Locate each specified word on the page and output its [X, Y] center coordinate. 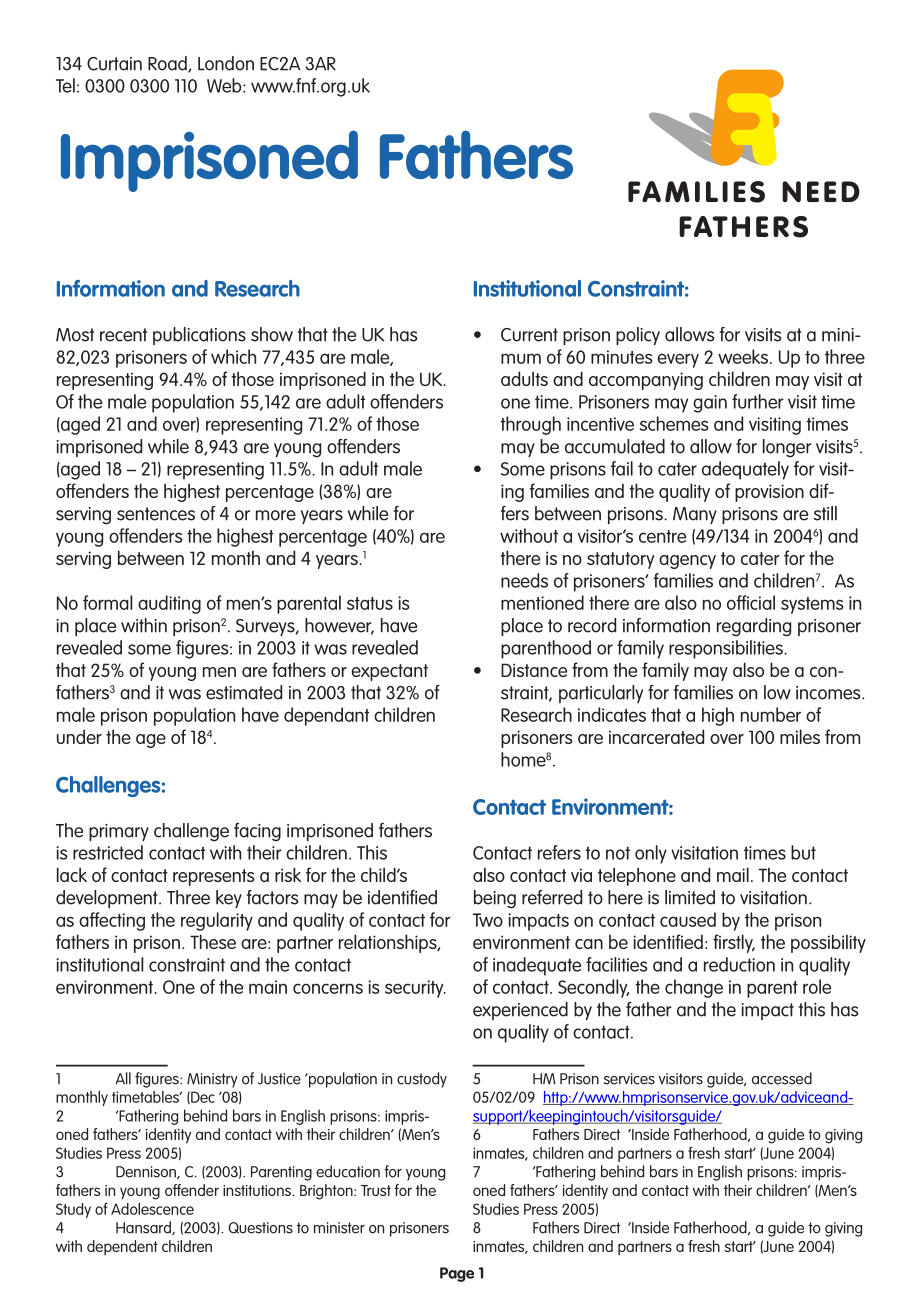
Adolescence [152, 1209]
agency [687, 562]
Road [168, 64]
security [415, 989]
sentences [156, 514]
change [694, 988]
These [213, 941]
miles [800, 736]
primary [119, 833]
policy [638, 336]
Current [529, 335]
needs [524, 580]
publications [199, 336]
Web [225, 85]
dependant [326, 716]
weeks [744, 356]
